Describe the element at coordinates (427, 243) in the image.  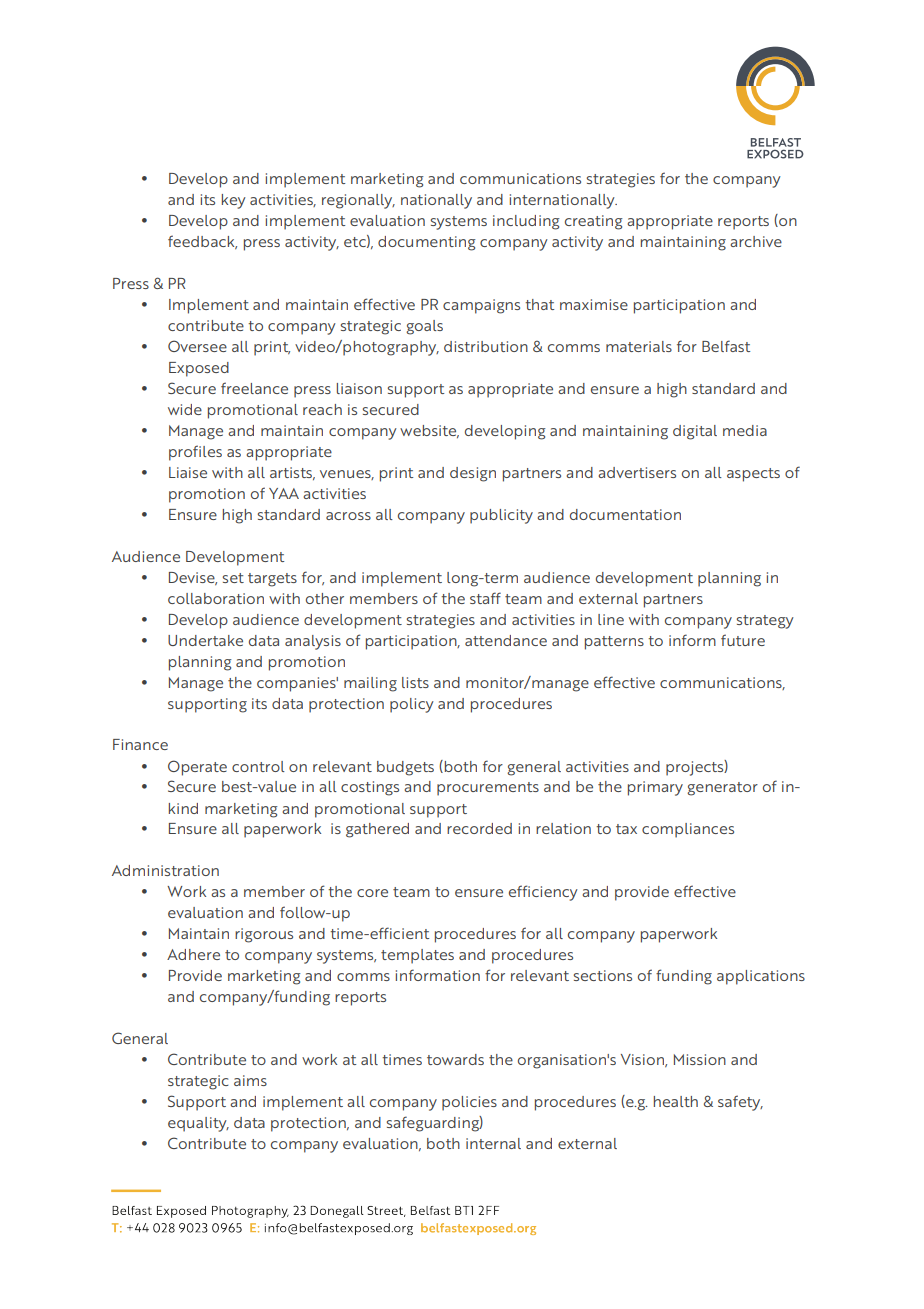
I see `documenting` at that location.
